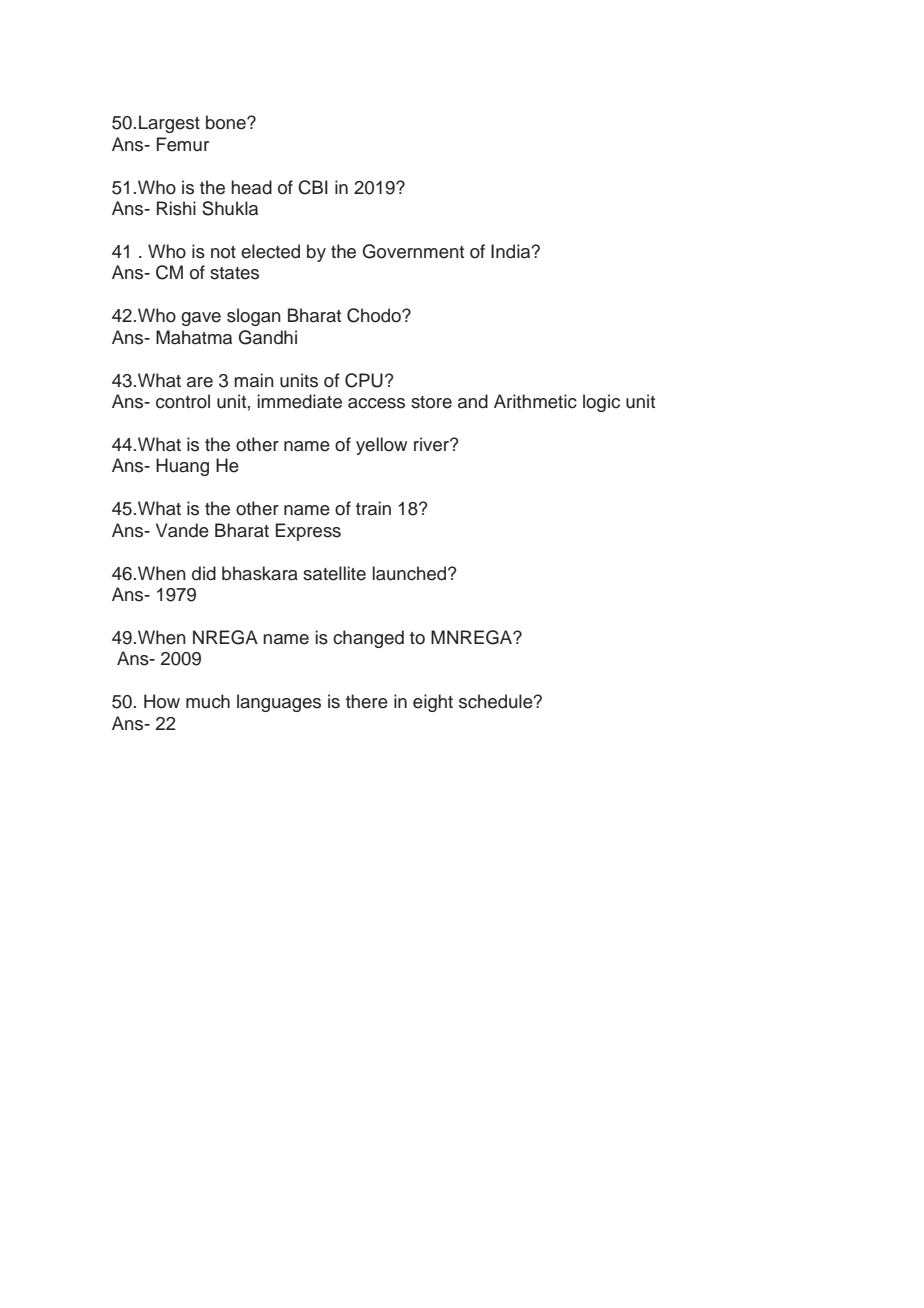 Image resolution: width=924 pixels, height=1308 pixels. What do you see at coordinates (367, 701) in the screenshot?
I see `there` at bounding box center [367, 701].
